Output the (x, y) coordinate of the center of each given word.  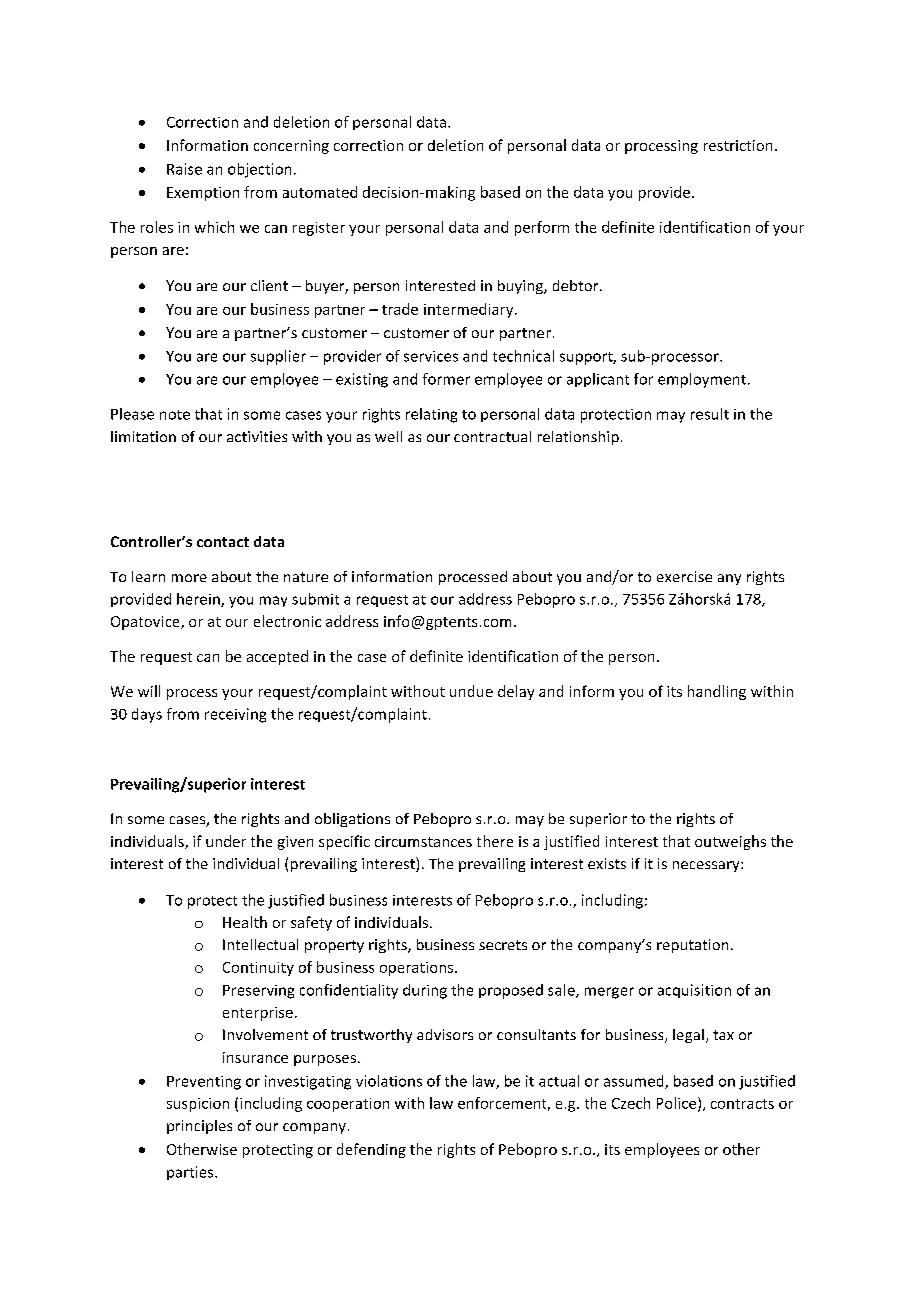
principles (199, 1127)
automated (320, 192)
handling (717, 692)
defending (371, 1150)
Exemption (203, 194)
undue (471, 691)
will (149, 691)
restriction (738, 145)
